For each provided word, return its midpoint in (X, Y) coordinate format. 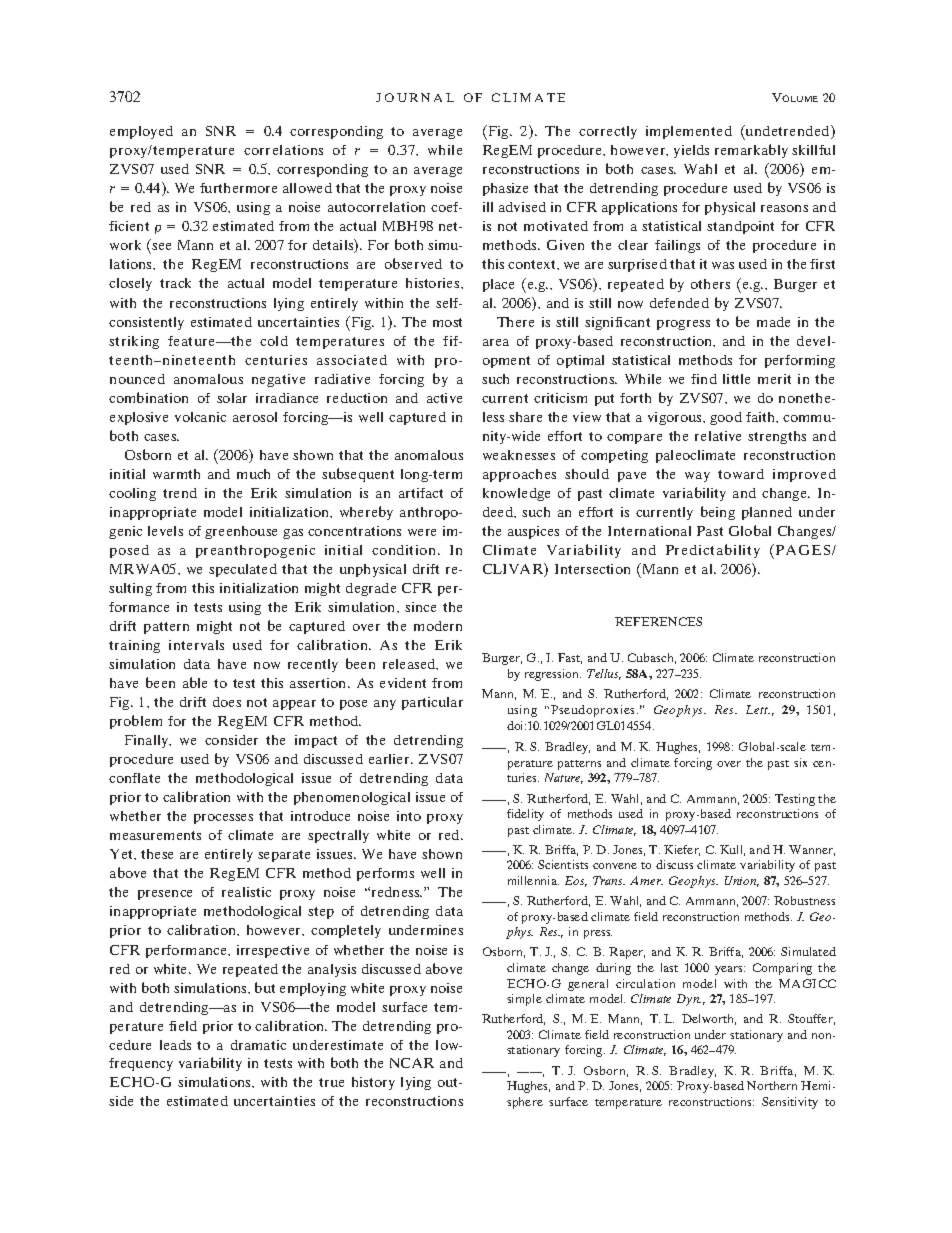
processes (223, 819)
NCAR (412, 1063)
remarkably (751, 151)
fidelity (525, 815)
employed (141, 132)
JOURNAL (415, 97)
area (496, 342)
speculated (243, 570)
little (736, 379)
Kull (732, 850)
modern (438, 626)
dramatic (258, 1045)
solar (232, 398)
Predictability (713, 551)
